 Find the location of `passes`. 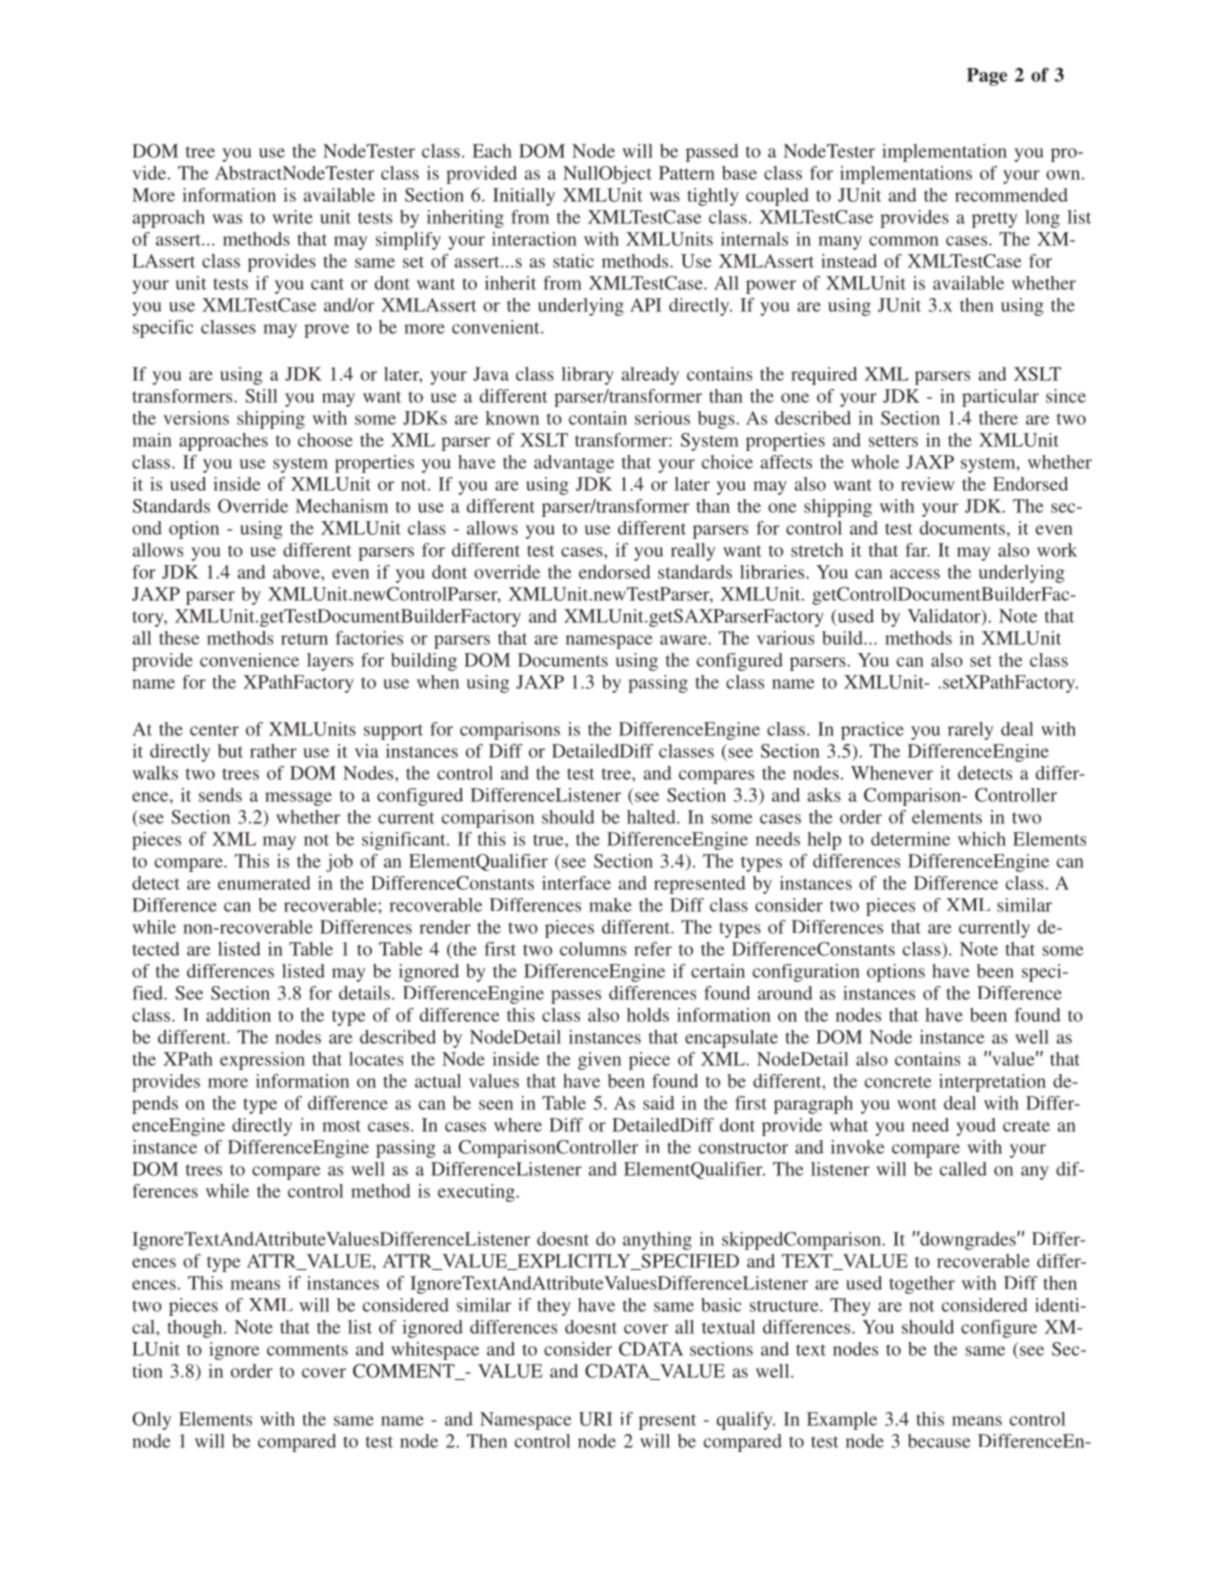

passes is located at coordinates (576, 997).
